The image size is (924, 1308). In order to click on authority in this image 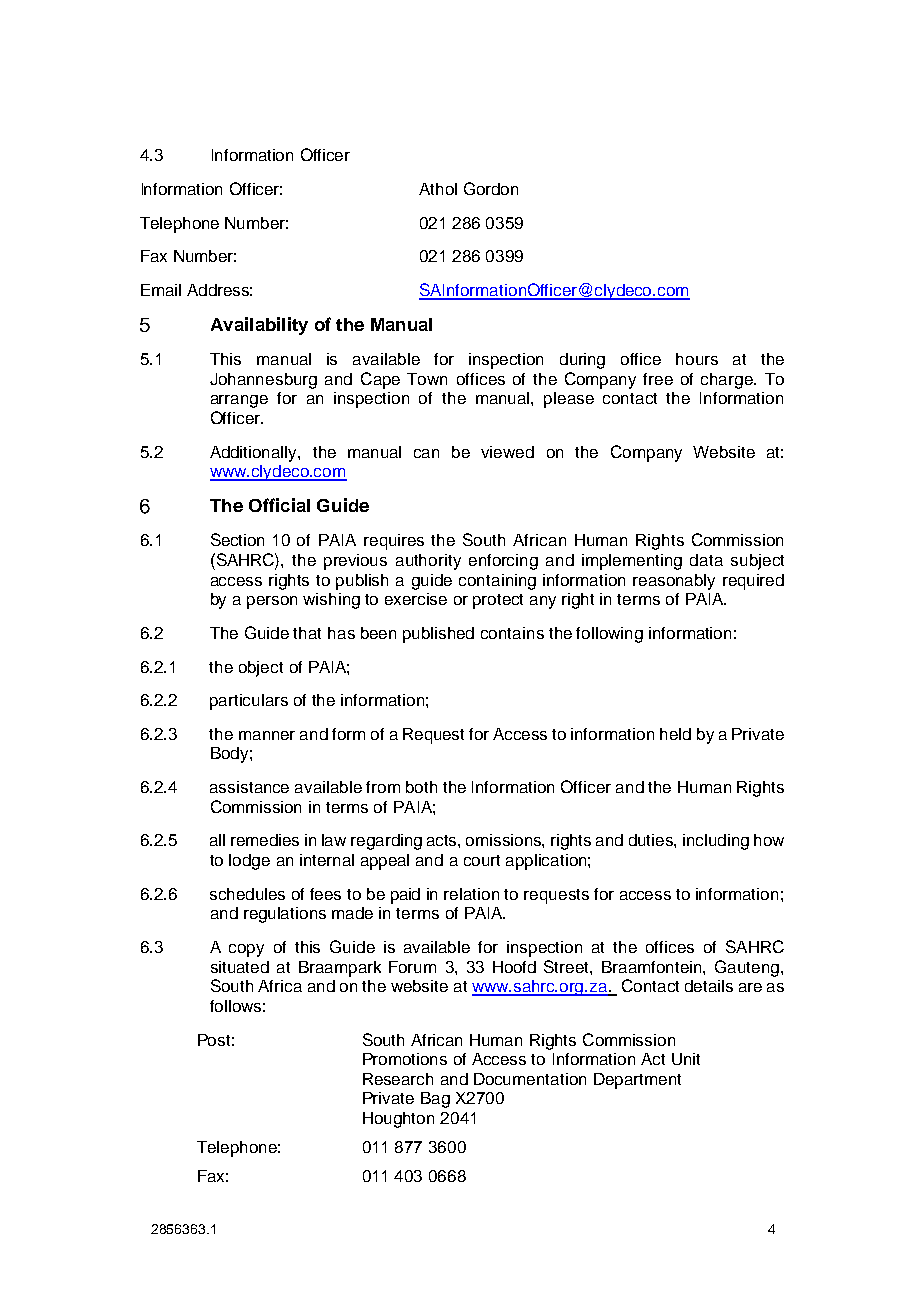, I will do `click(428, 562)`.
